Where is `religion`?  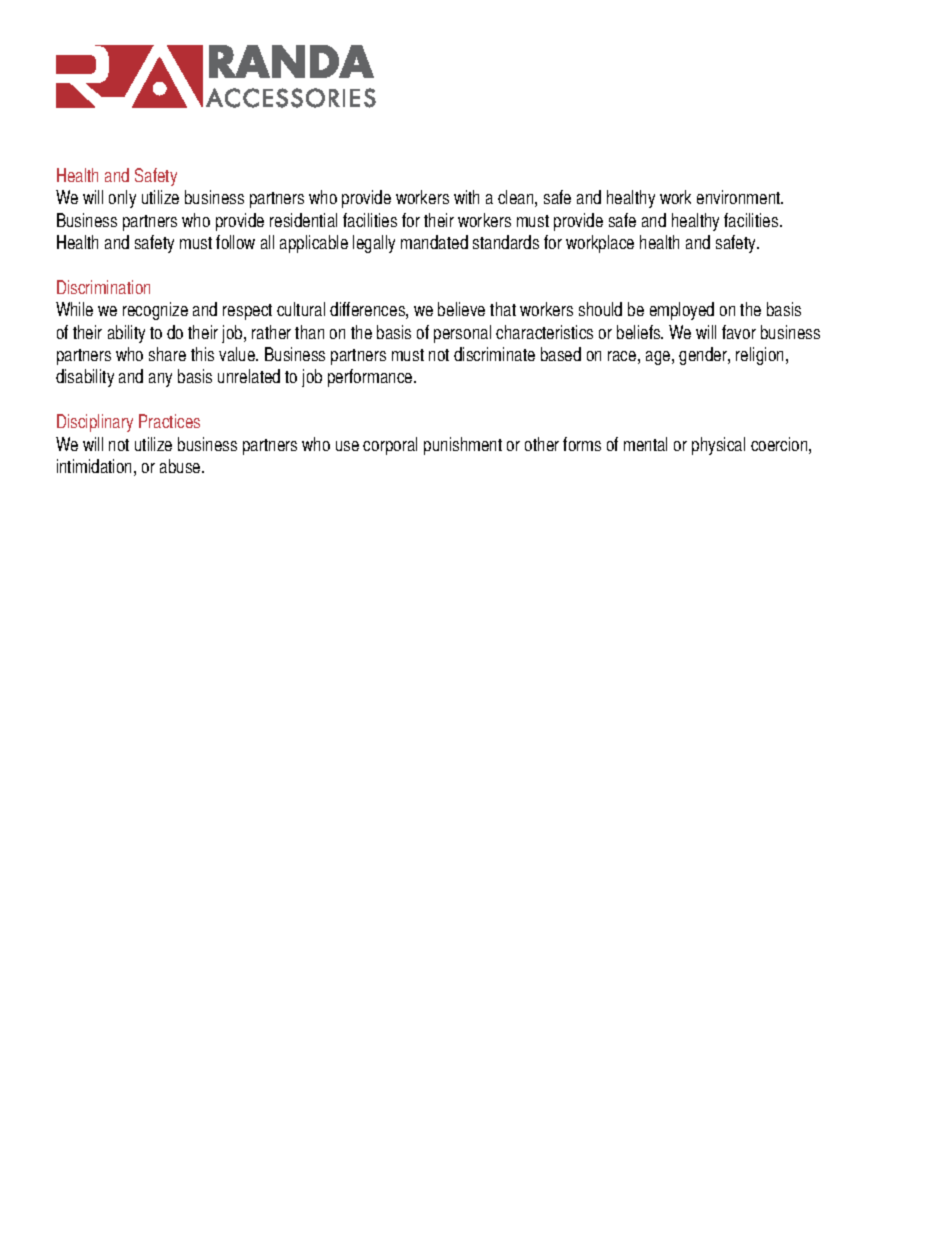 religion is located at coordinates (761, 356).
